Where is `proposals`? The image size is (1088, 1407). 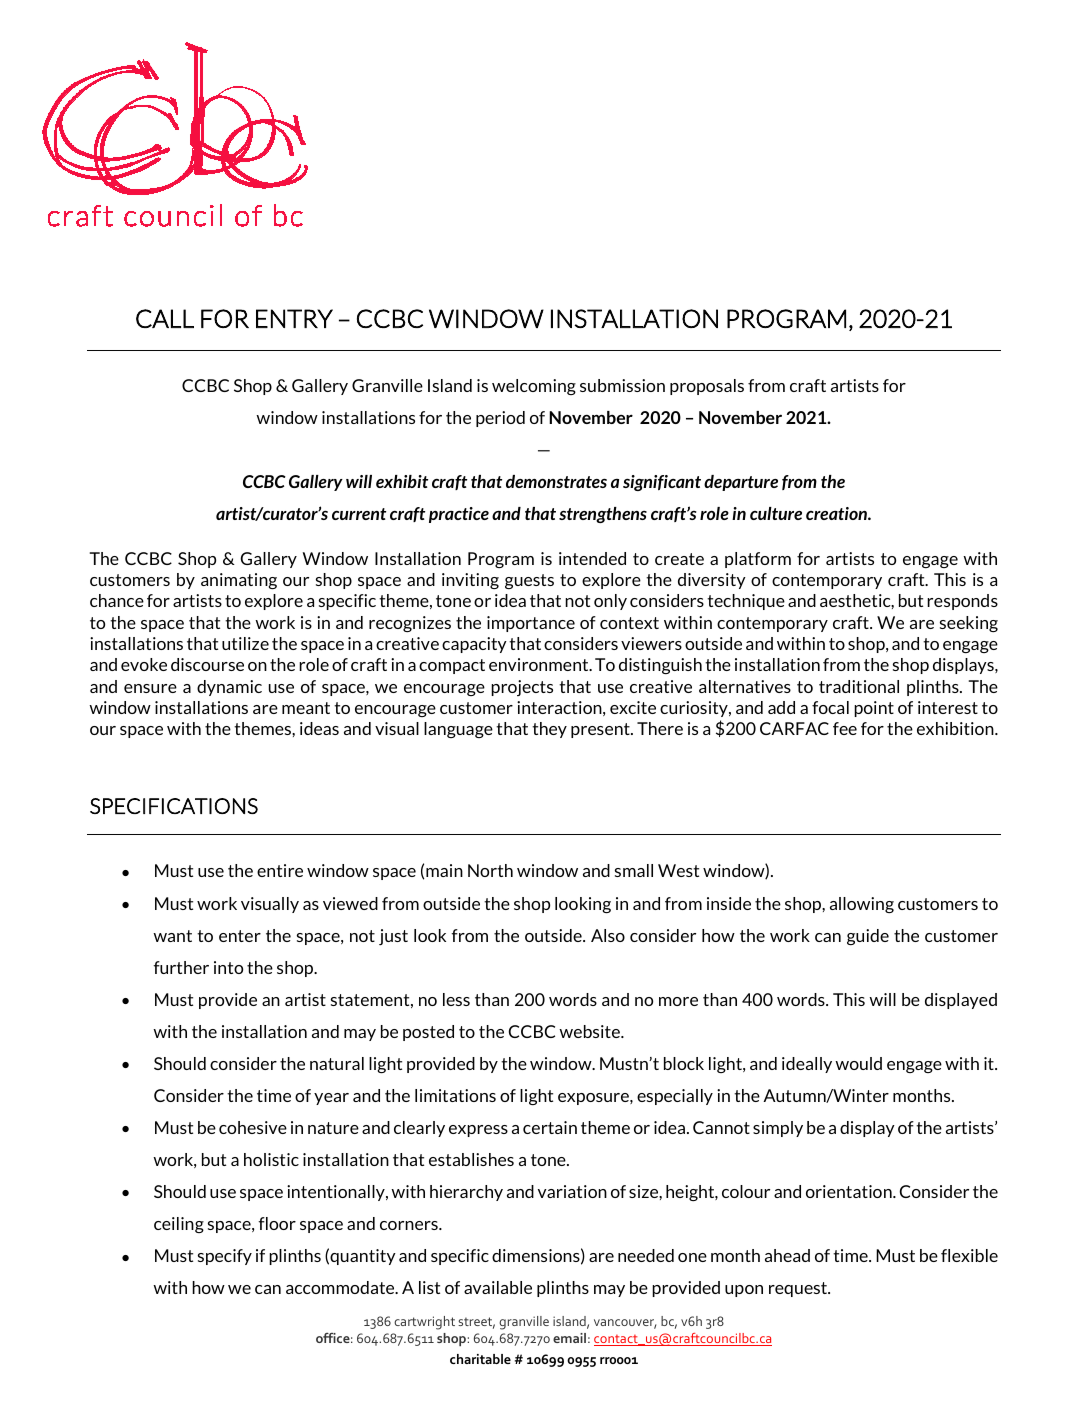 proposals is located at coordinates (707, 387).
